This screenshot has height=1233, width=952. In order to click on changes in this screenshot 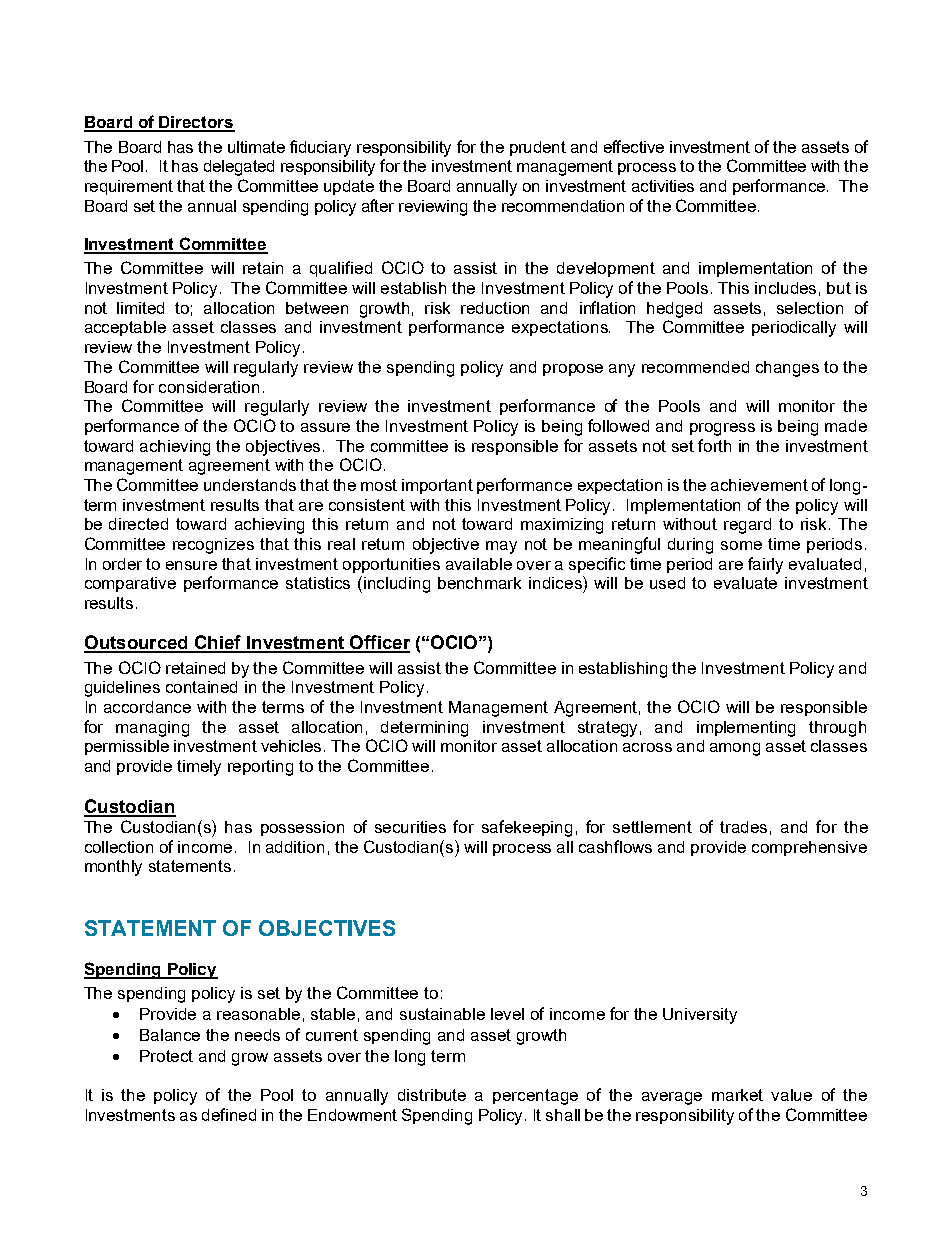, I will do `click(787, 369)`.
